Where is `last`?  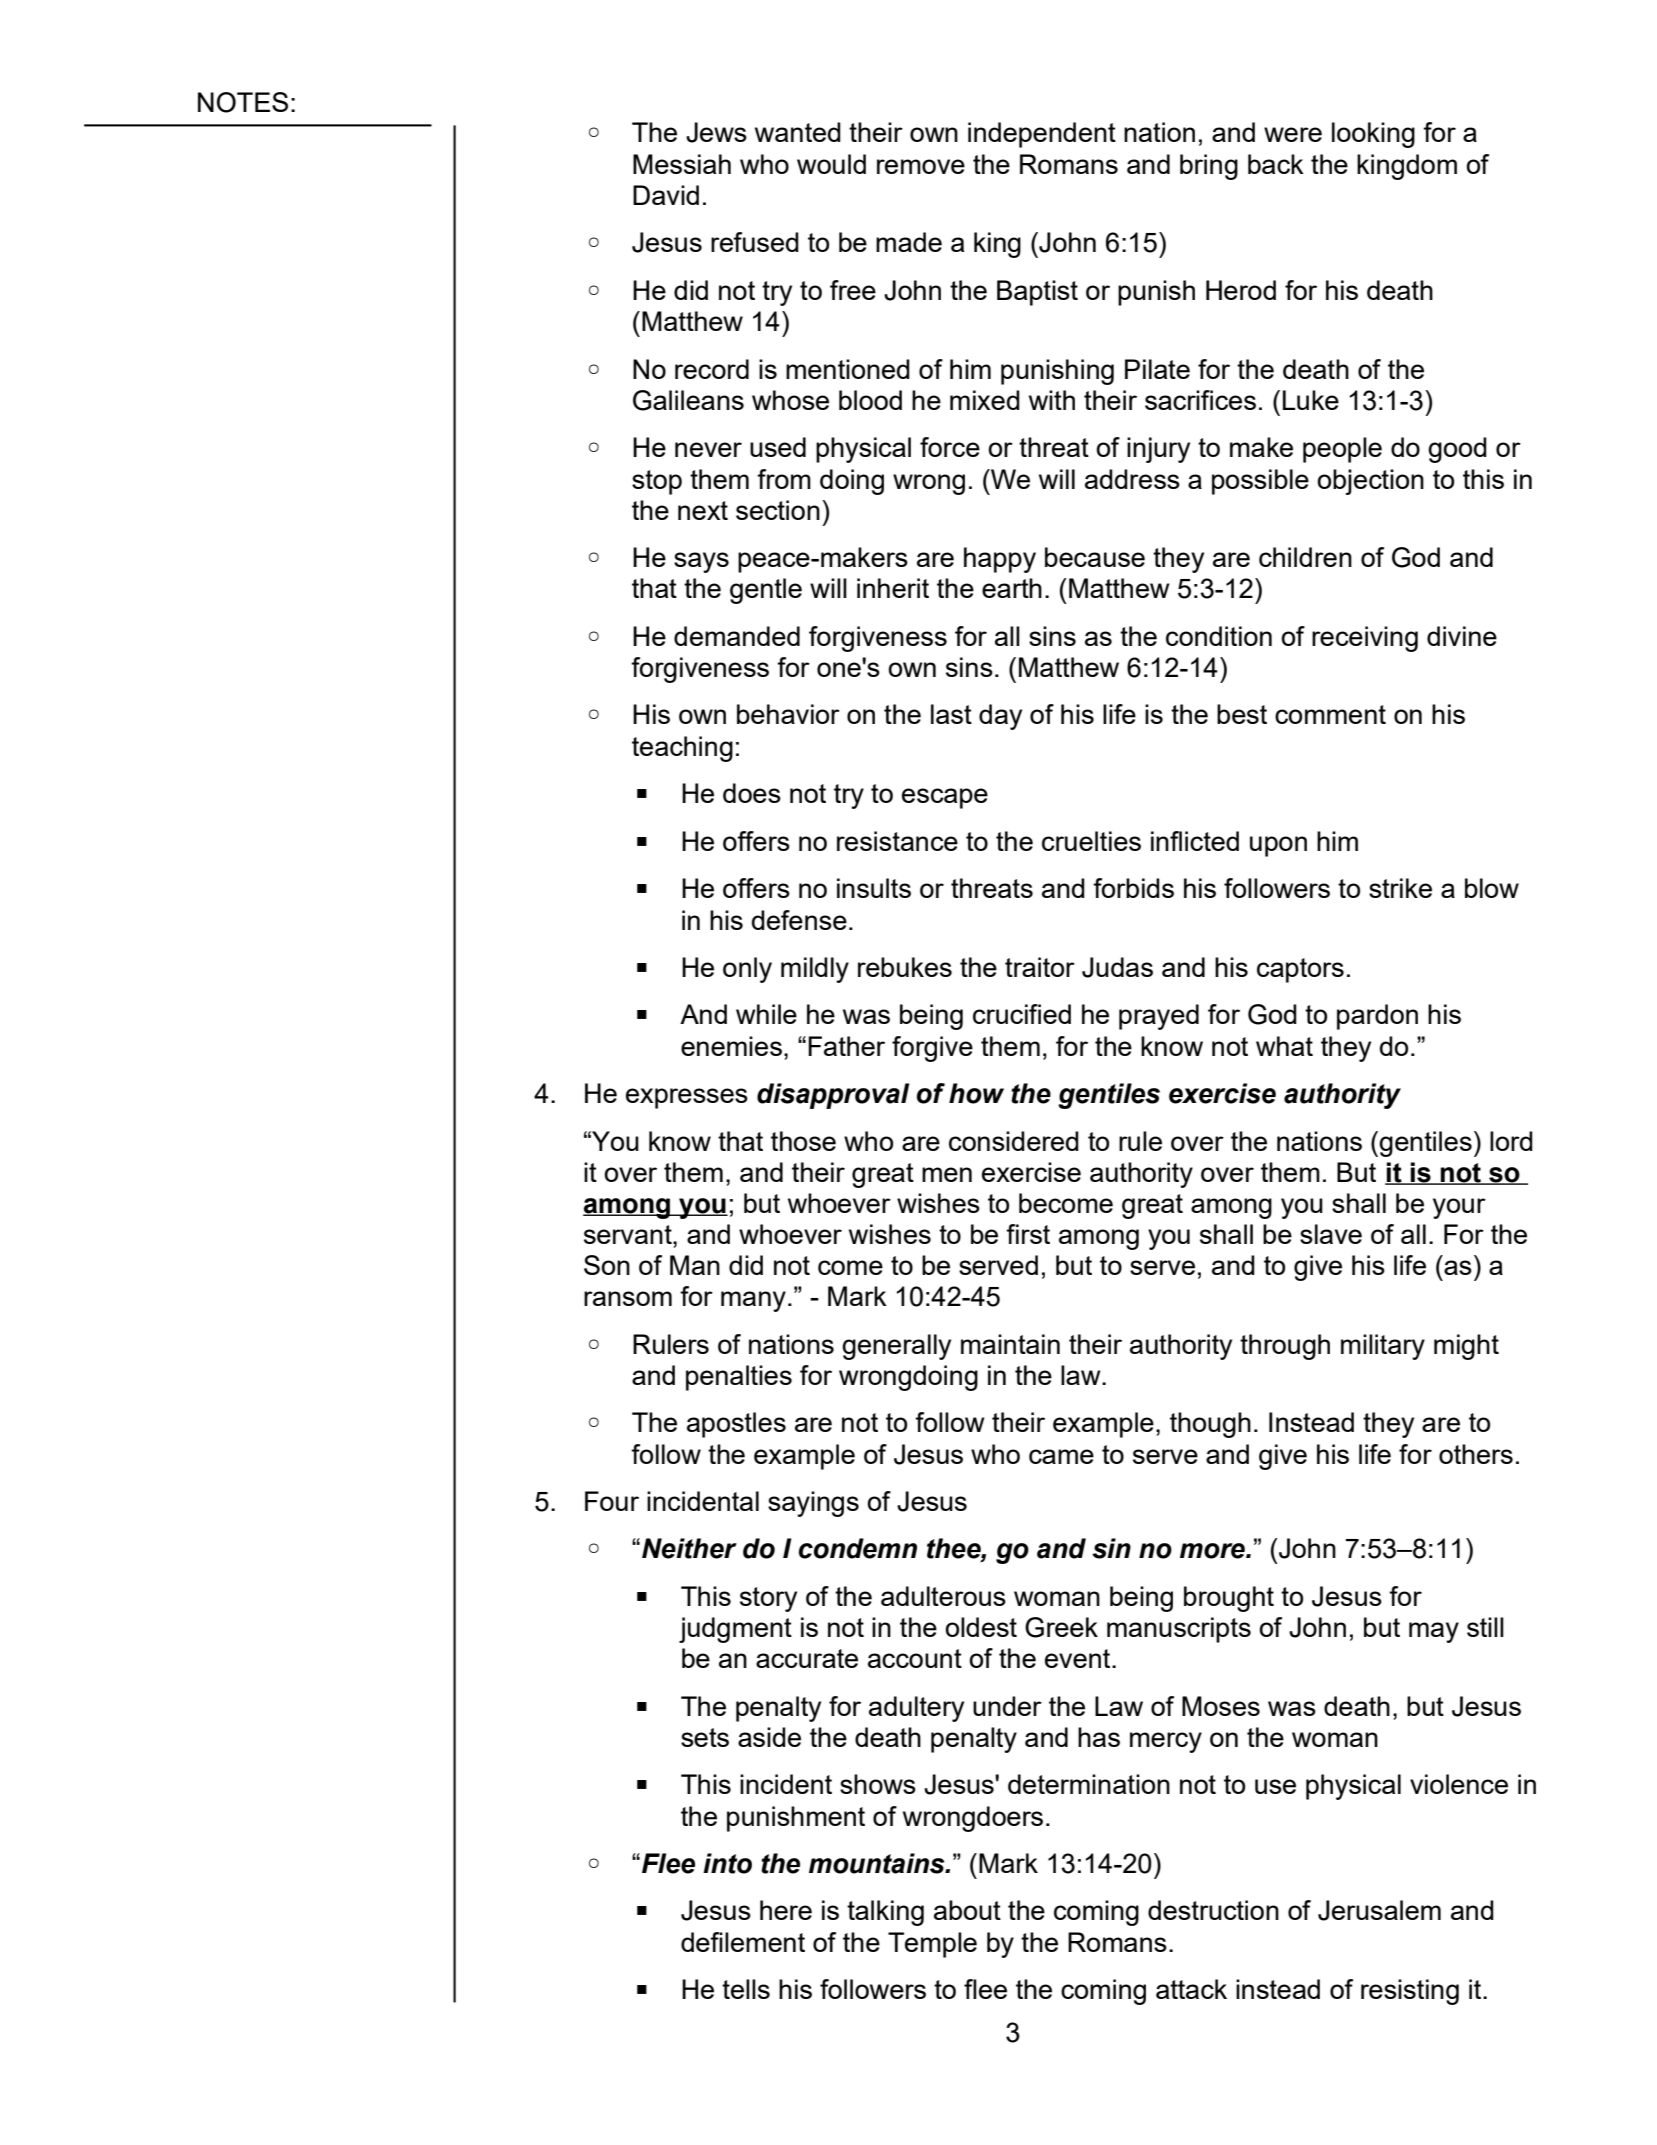 last is located at coordinates (951, 714).
